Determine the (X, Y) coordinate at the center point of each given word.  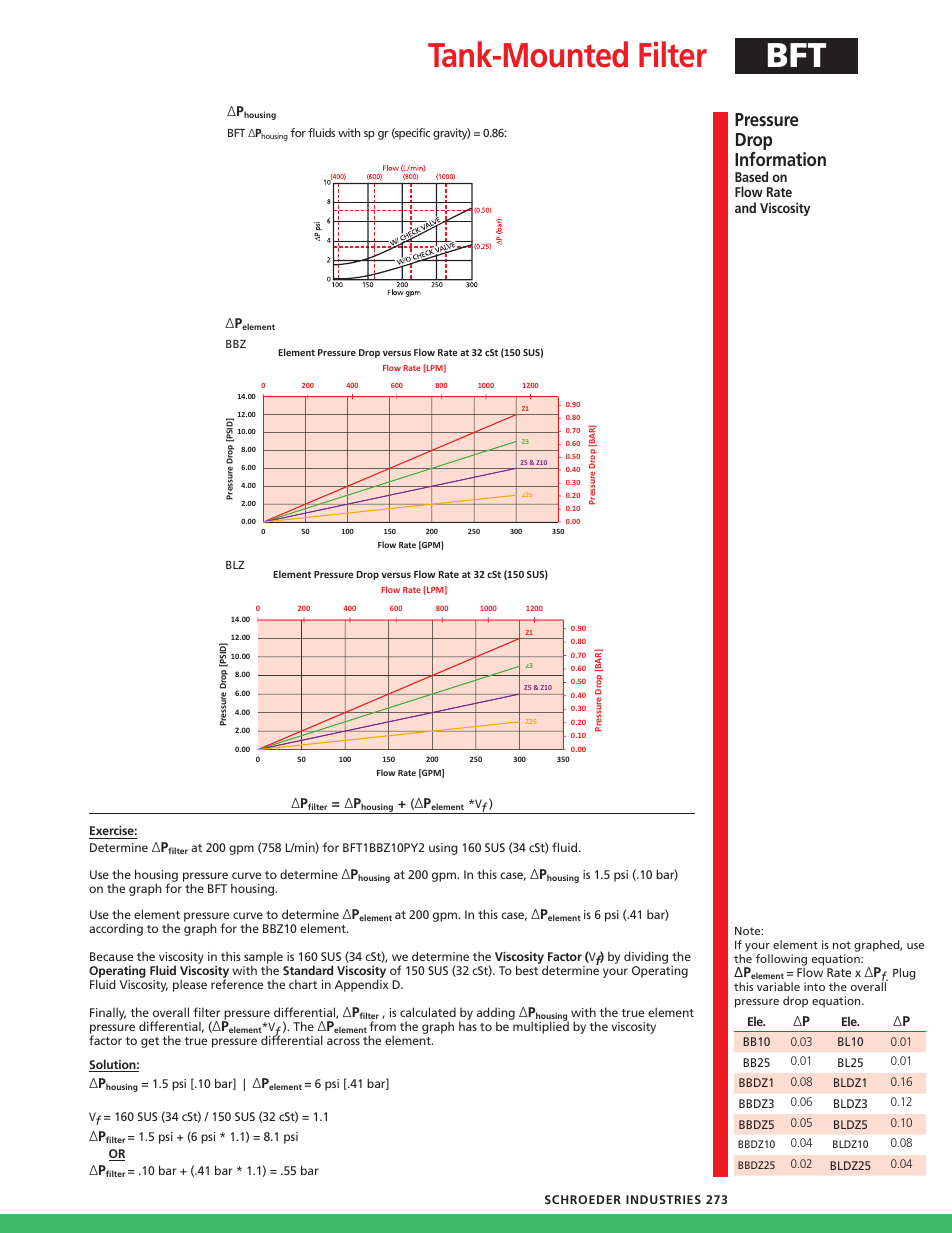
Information (780, 159)
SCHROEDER (583, 1199)
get (150, 1042)
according (116, 929)
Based (751, 176)
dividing (646, 959)
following (781, 961)
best (527, 970)
